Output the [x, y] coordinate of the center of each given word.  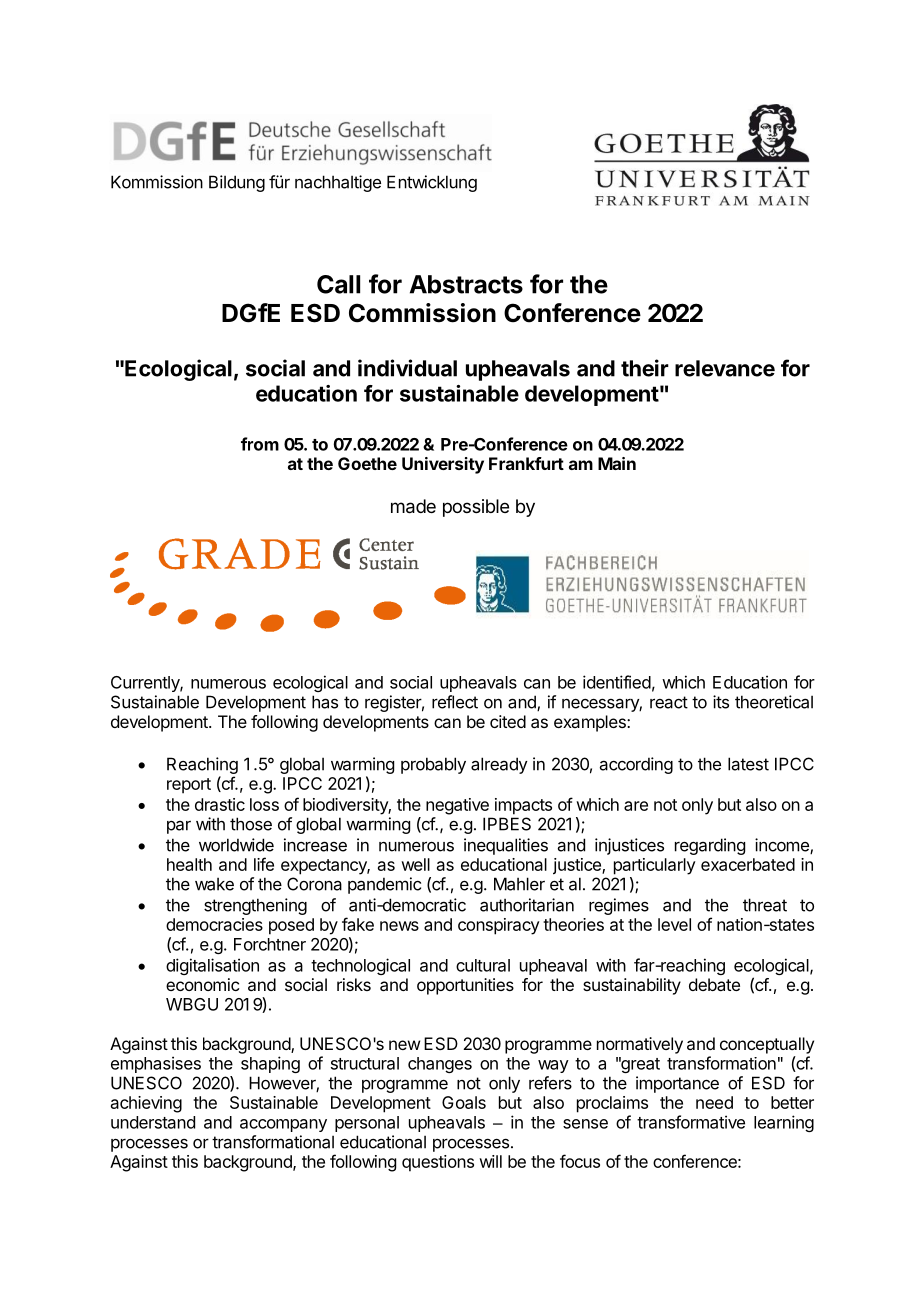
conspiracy [499, 926]
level [674, 924]
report [189, 786]
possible [476, 508]
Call [338, 284]
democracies [214, 924]
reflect [455, 702]
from [260, 444]
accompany [283, 1125]
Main [617, 463]
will [490, 1161]
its [721, 702]
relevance [725, 368]
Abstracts [466, 284]
